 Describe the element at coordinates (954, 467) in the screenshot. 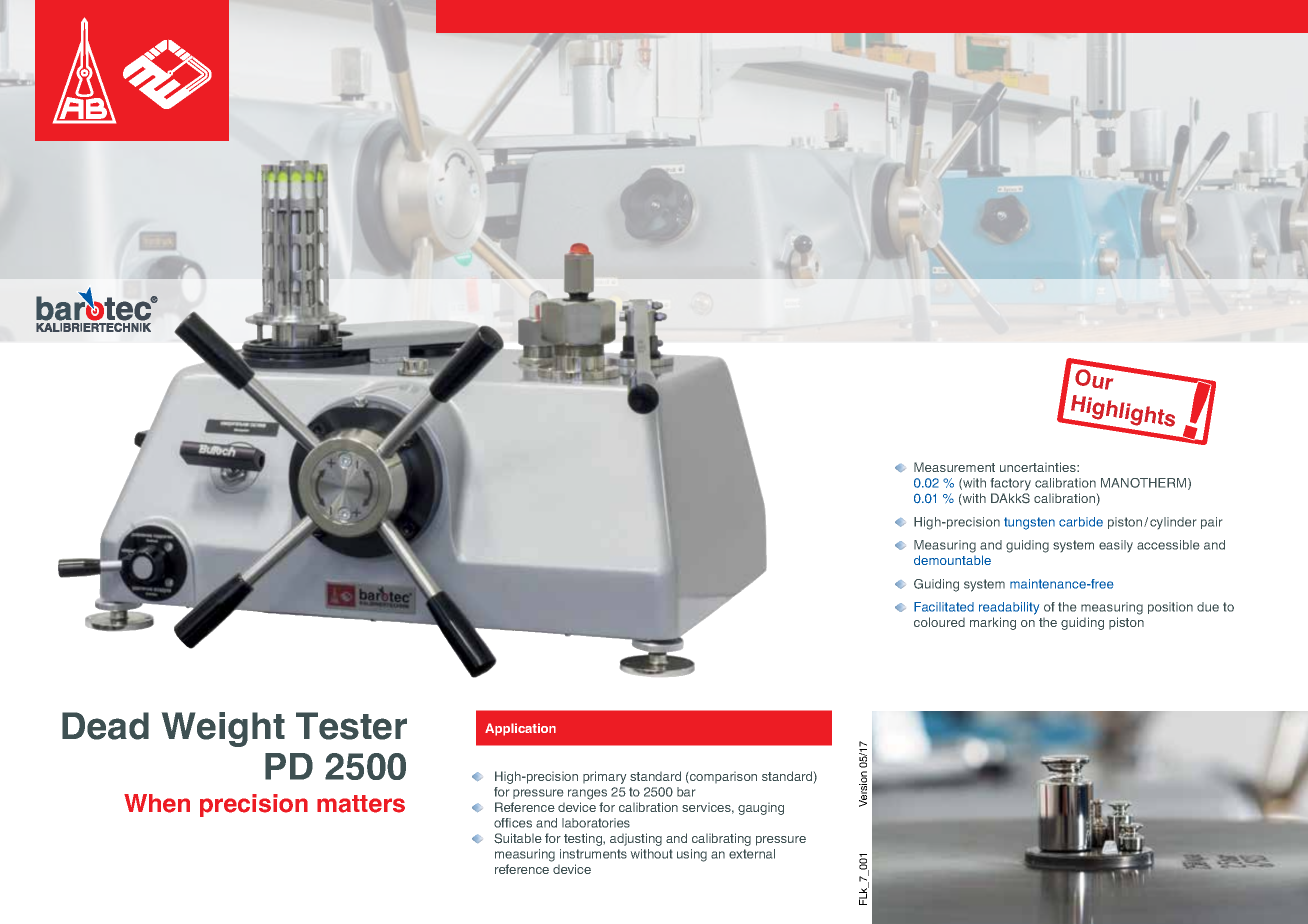

I see `Measurement` at that location.
